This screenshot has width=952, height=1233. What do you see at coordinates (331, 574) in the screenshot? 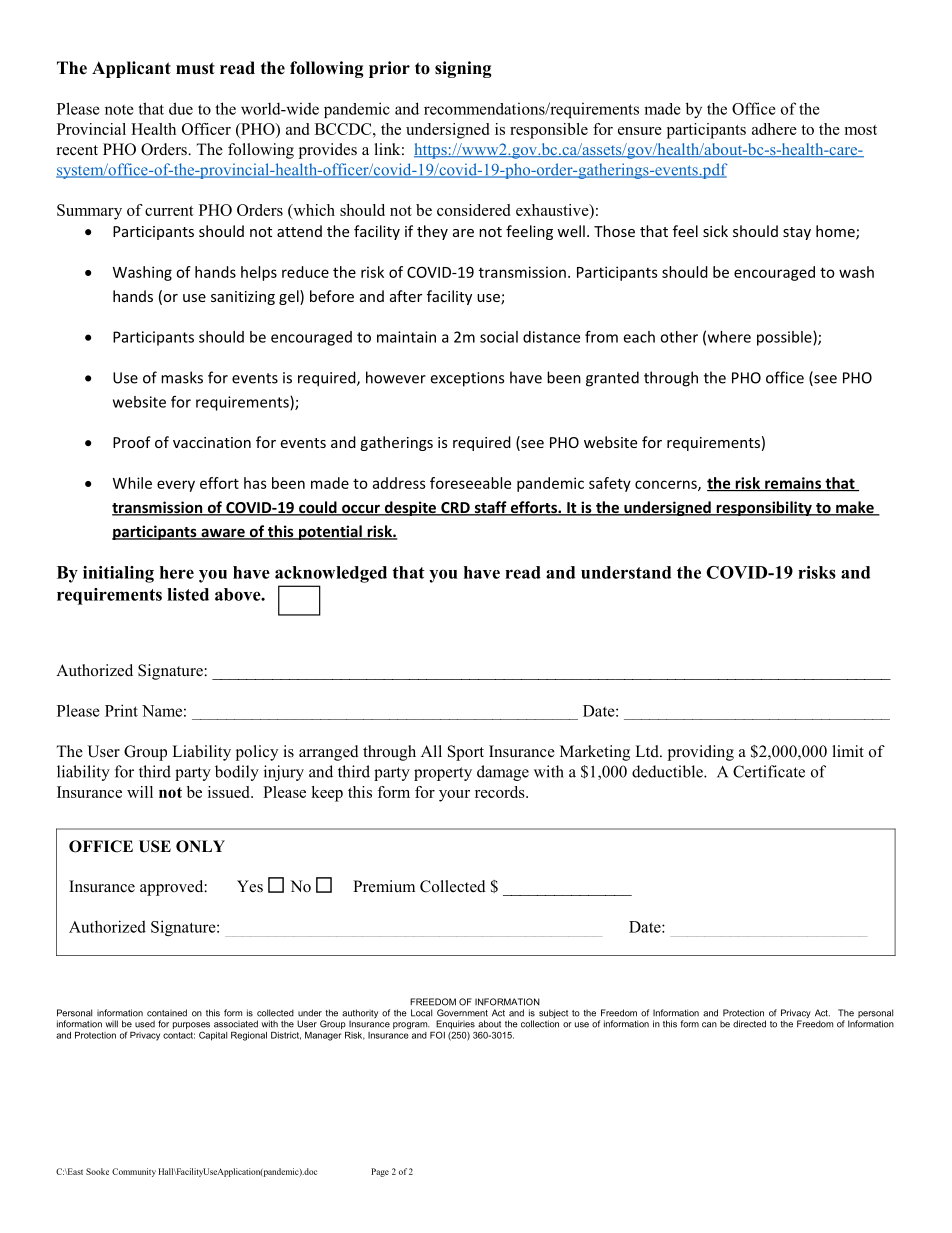
I see `acknowledged` at bounding box center [331, 574].
